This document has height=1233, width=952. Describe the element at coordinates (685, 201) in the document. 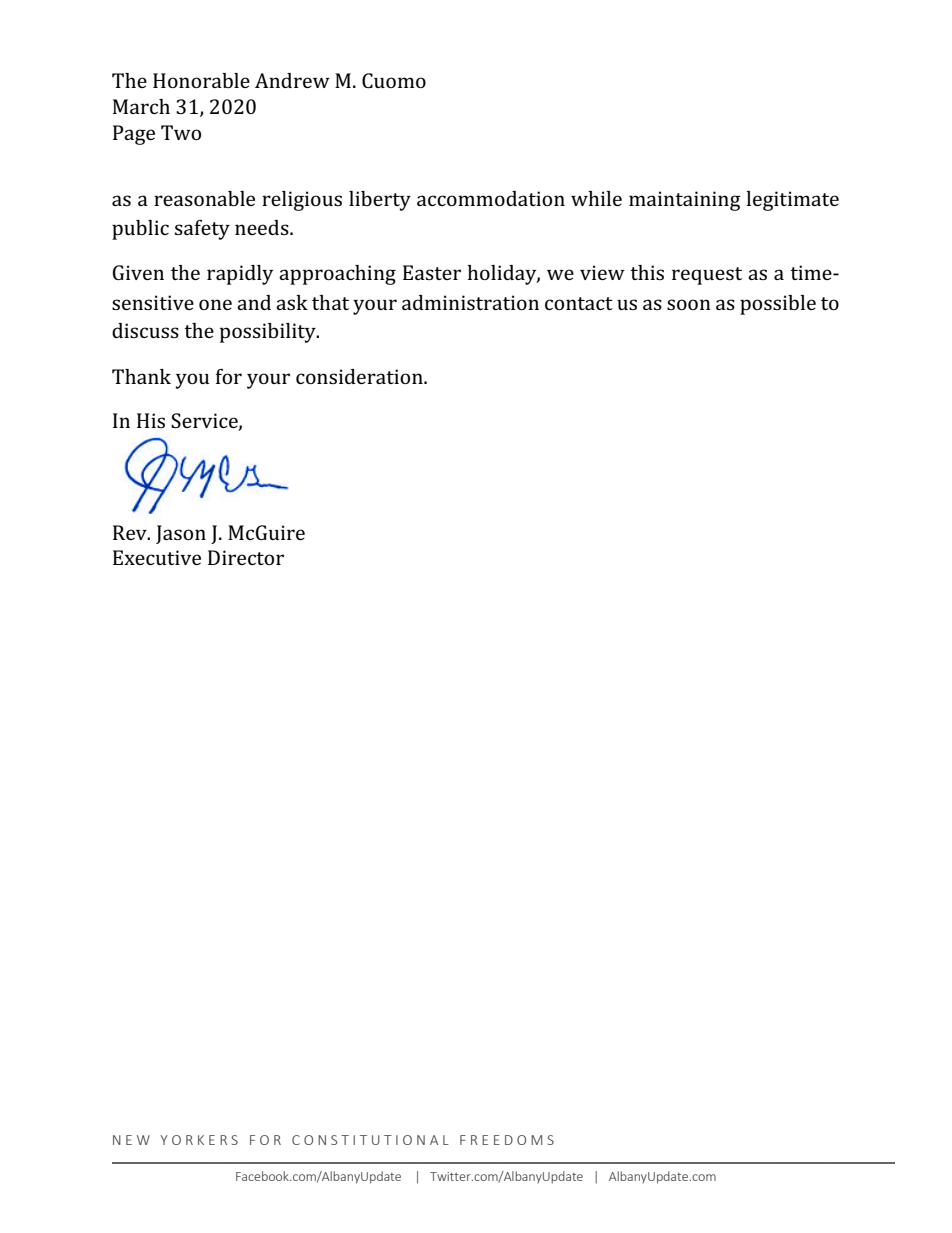

I see `maintaining` at that location.
